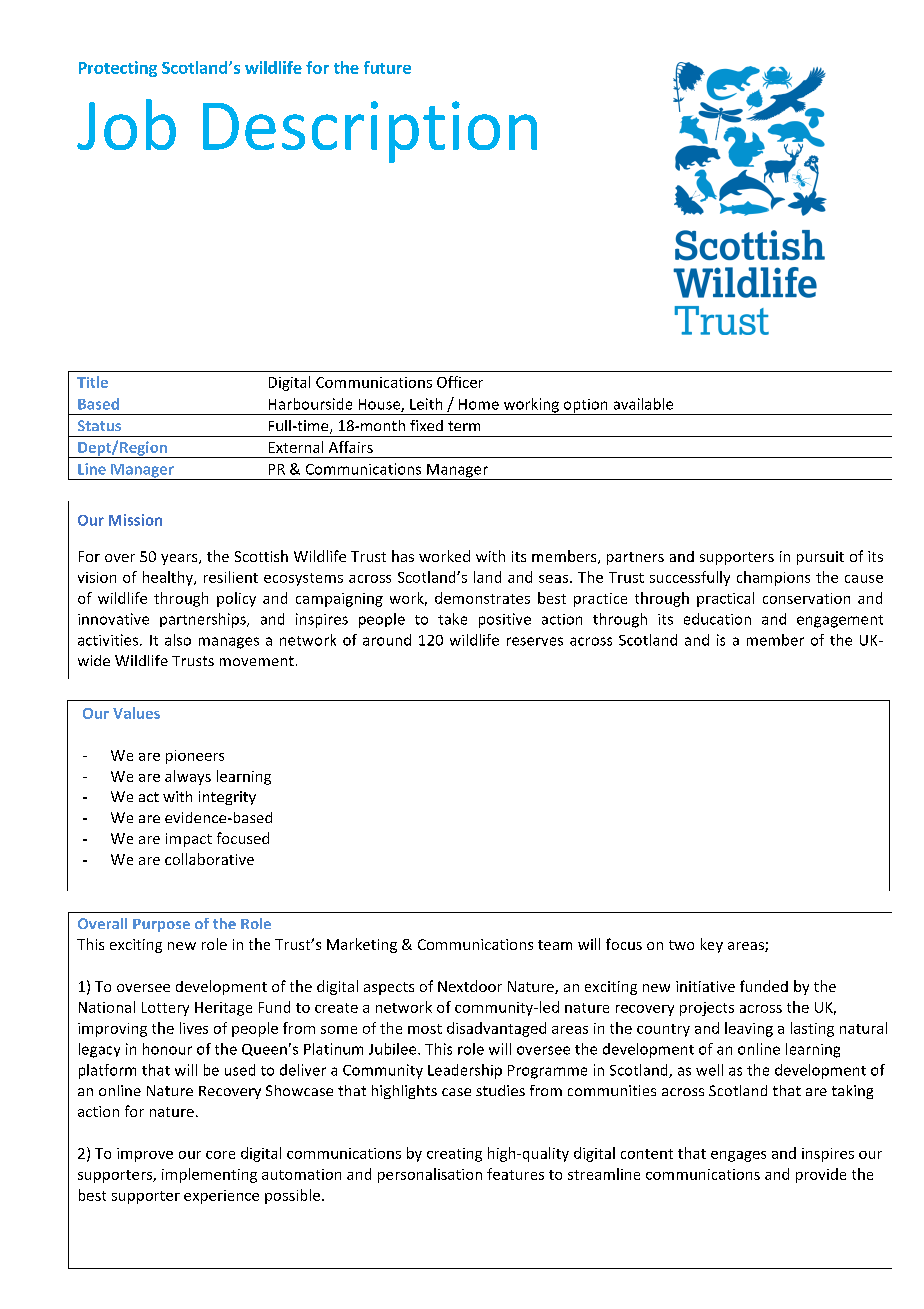 This document has width=924, height=1309. Describe the element at coordinates (505, 620) in the document. I see `positive` at that location.
